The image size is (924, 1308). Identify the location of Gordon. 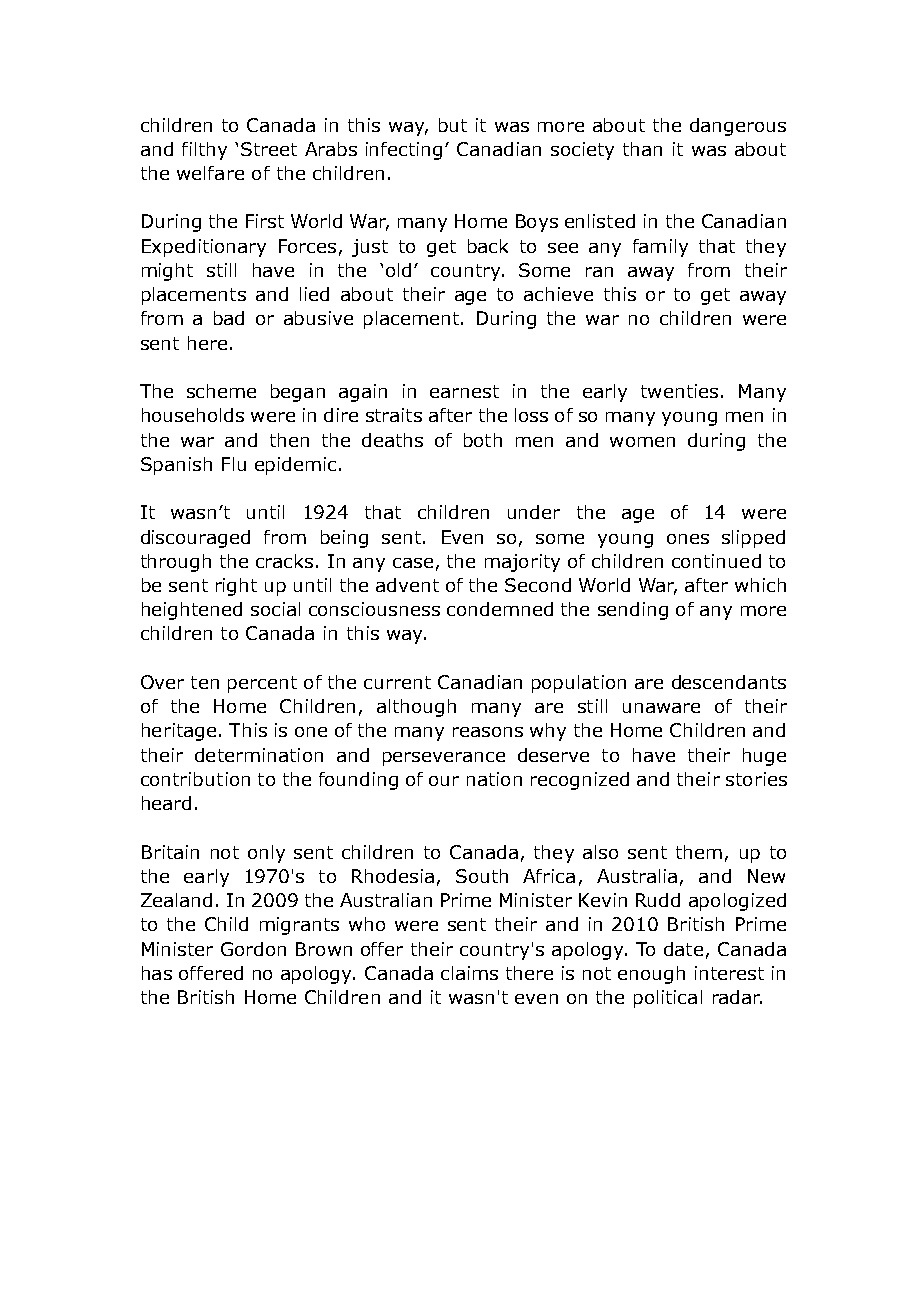
(253, 949).
